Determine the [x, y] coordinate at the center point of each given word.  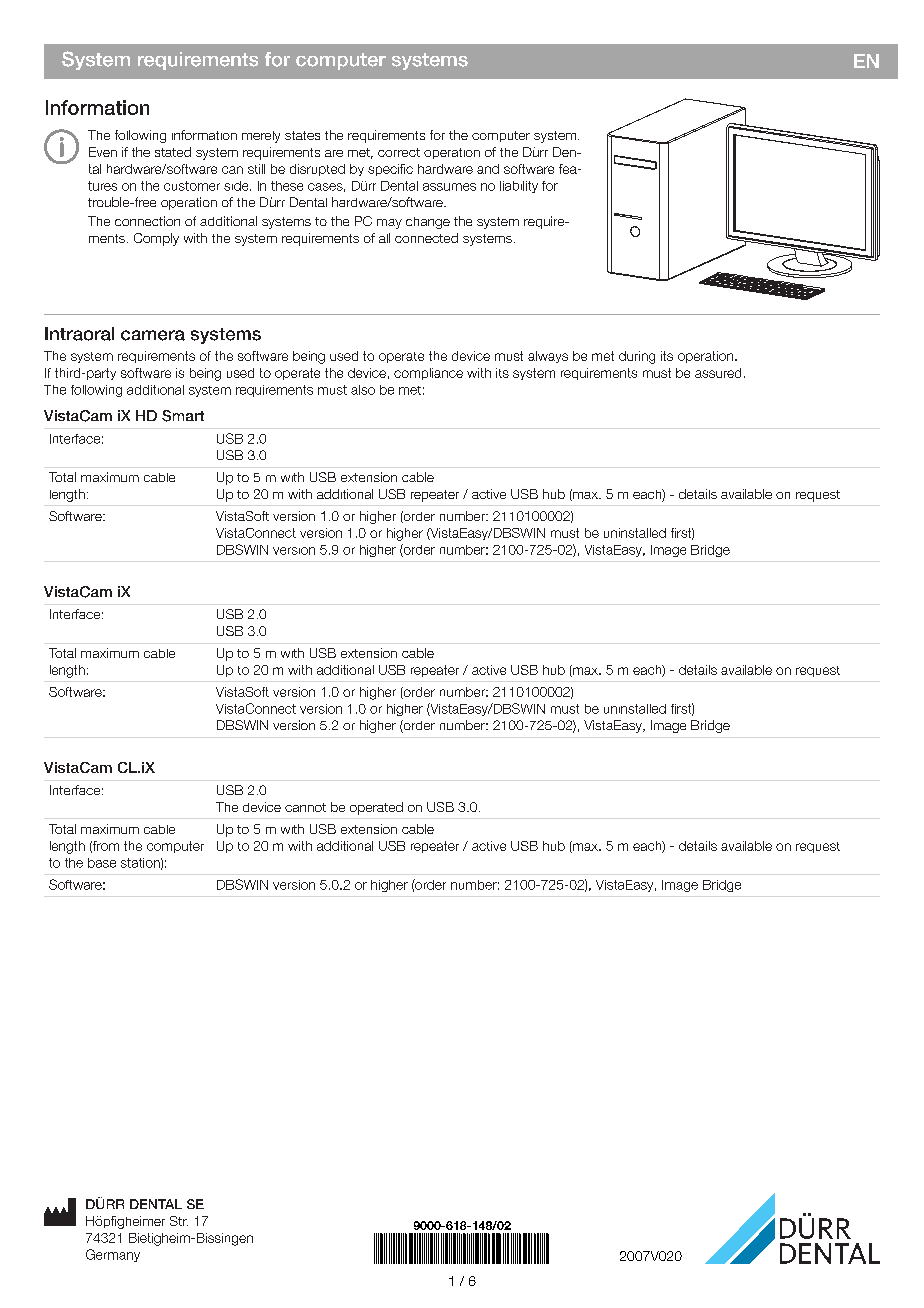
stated [173, 152]
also [363, 390]
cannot [305, 807]
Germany [113, 1255]
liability [519, 187]
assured [718, 373]
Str [179, 1221]
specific [390, 170]
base [102, 863]
